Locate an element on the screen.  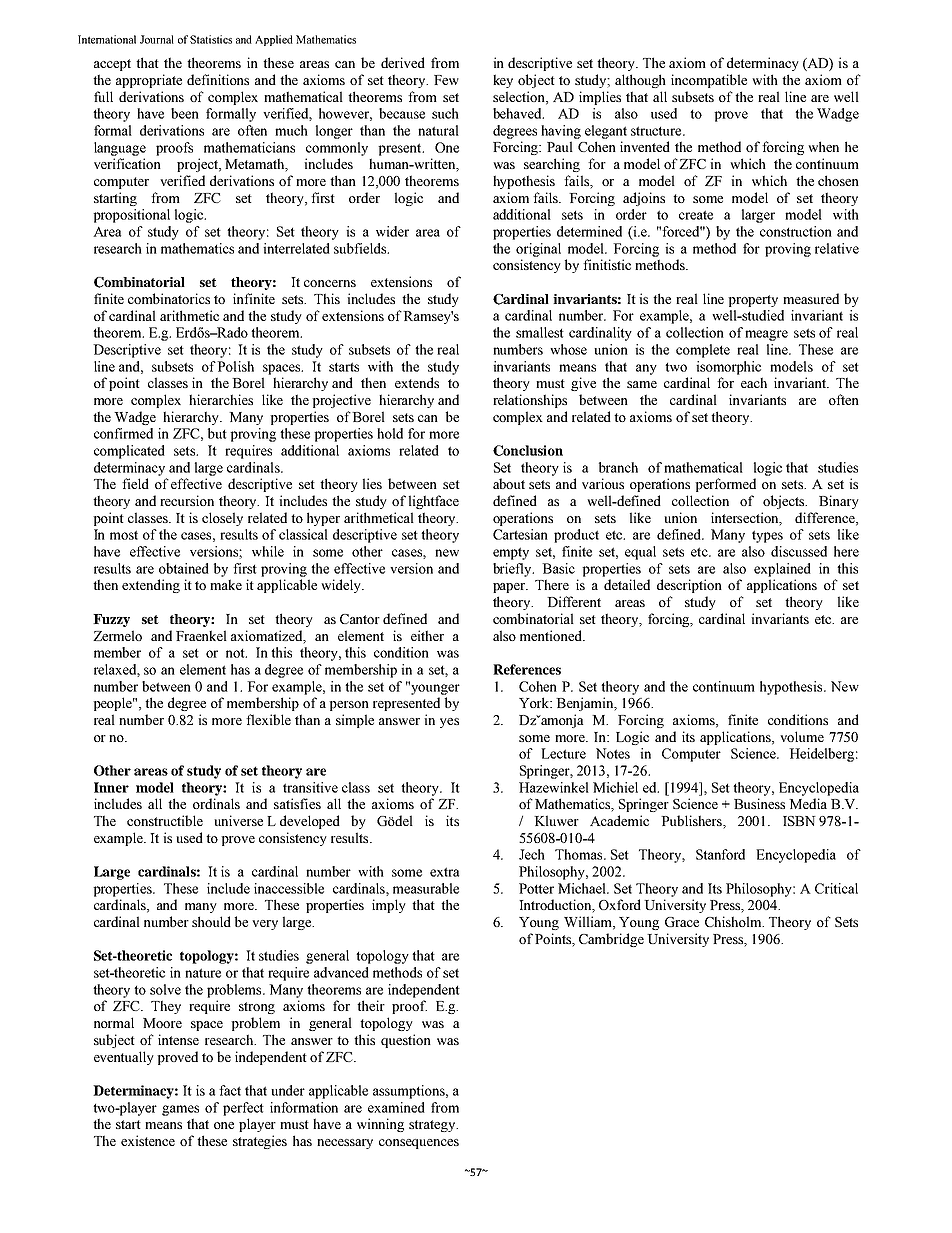
games is located at coordinates (180, 1110).
